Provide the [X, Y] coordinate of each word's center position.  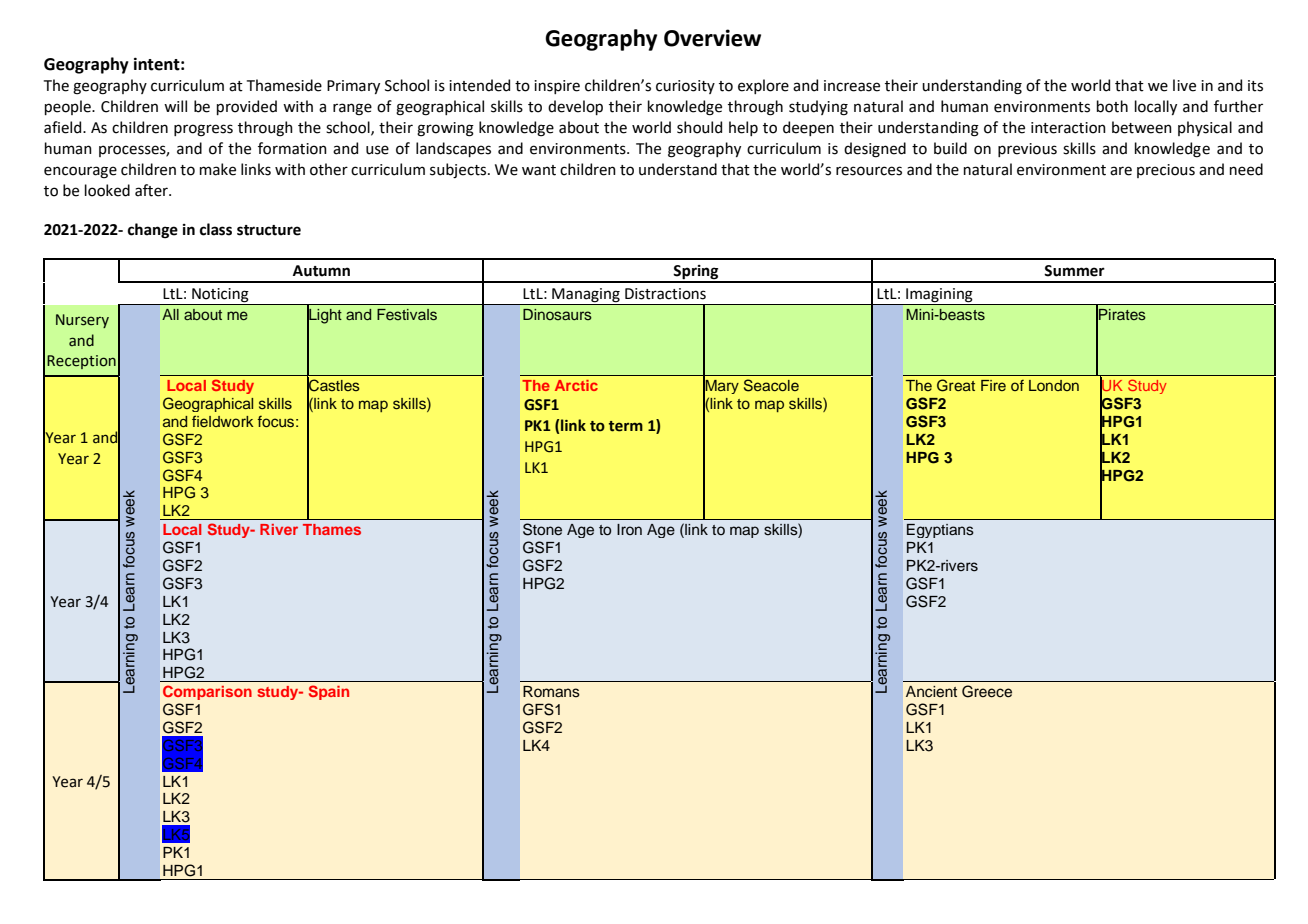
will [175, 106]
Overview [712, 38]
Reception [81, 362]
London [1054, 385]
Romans [551, 692]
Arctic [576, 385]
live [1184, 85]
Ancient [931, 692]
